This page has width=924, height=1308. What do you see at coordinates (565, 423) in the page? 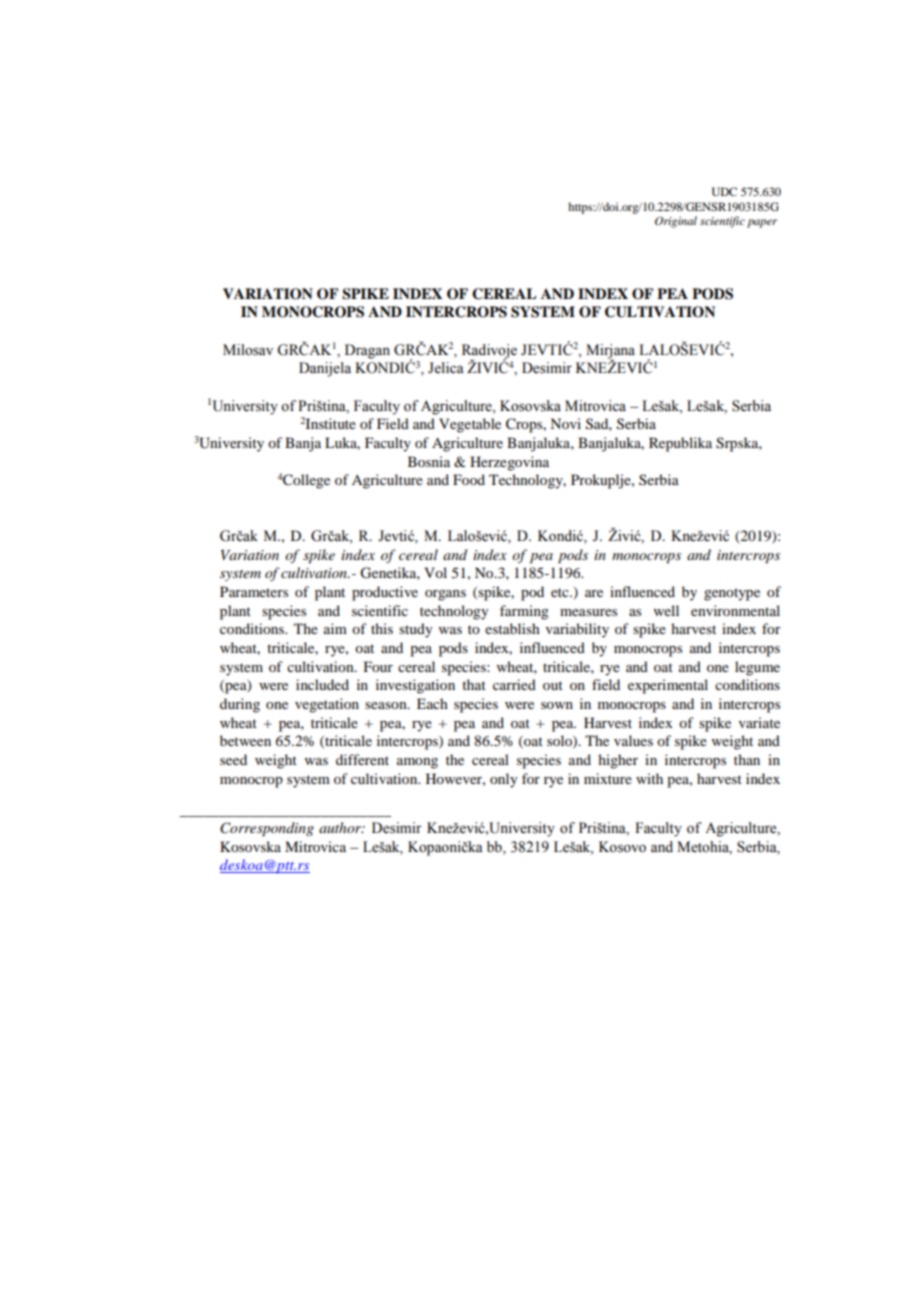
I see `Novi` at bounding box center [565, 423].
